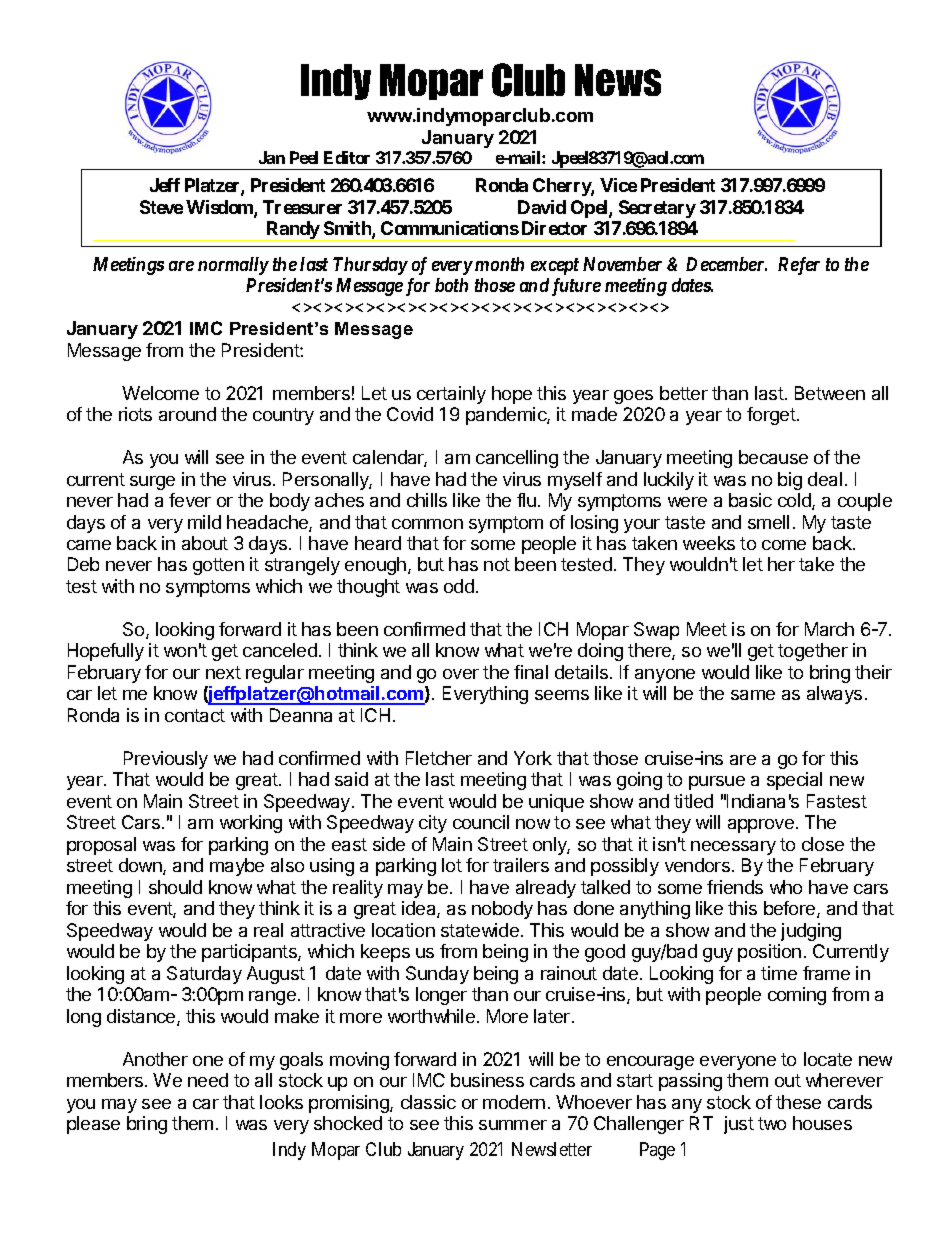 Image resolution: width=952 pixels, height=1233 pixels. I want to click on need, so click(208, 1080).
